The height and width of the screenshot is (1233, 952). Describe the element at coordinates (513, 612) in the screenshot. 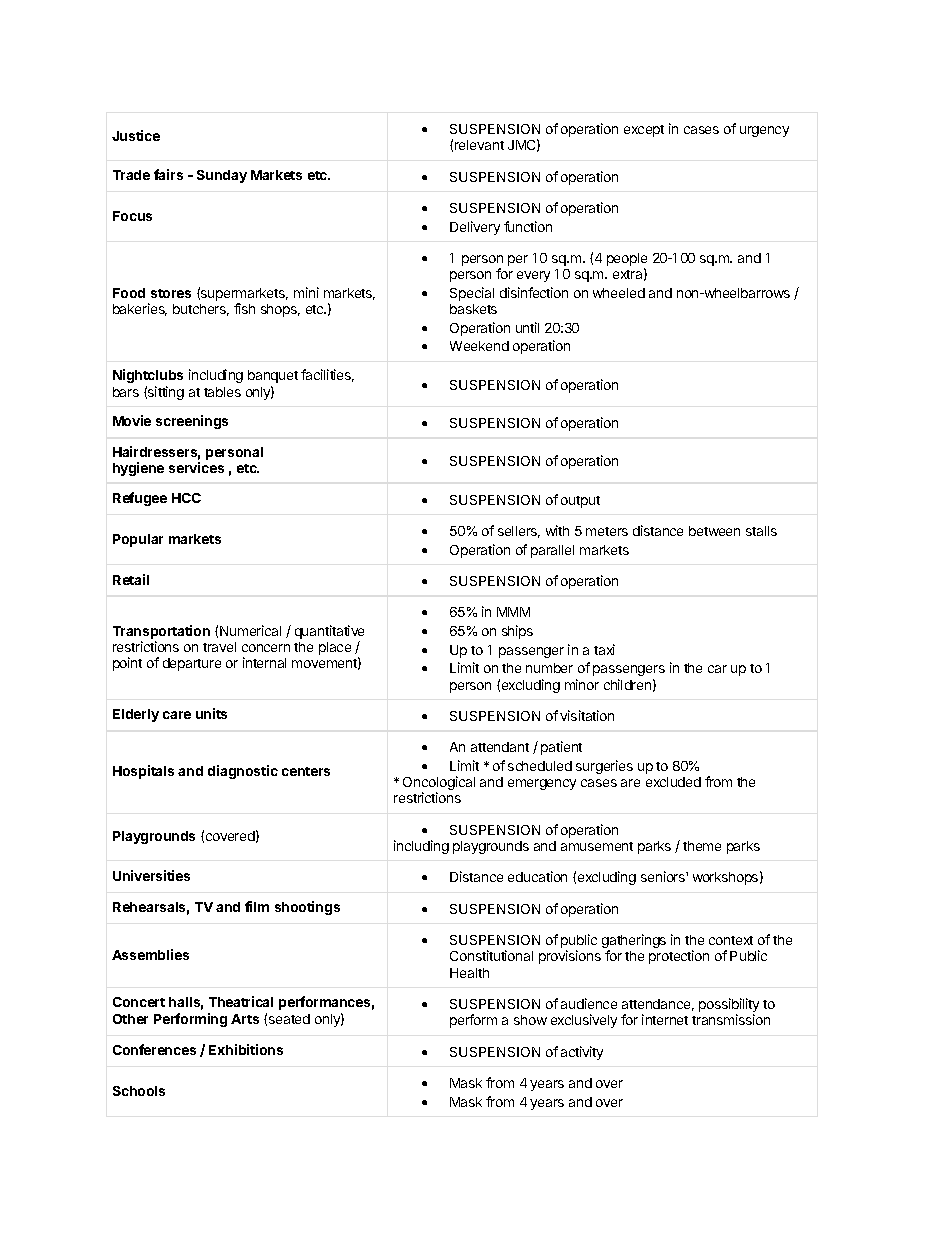

I see `MMM` at that location.
